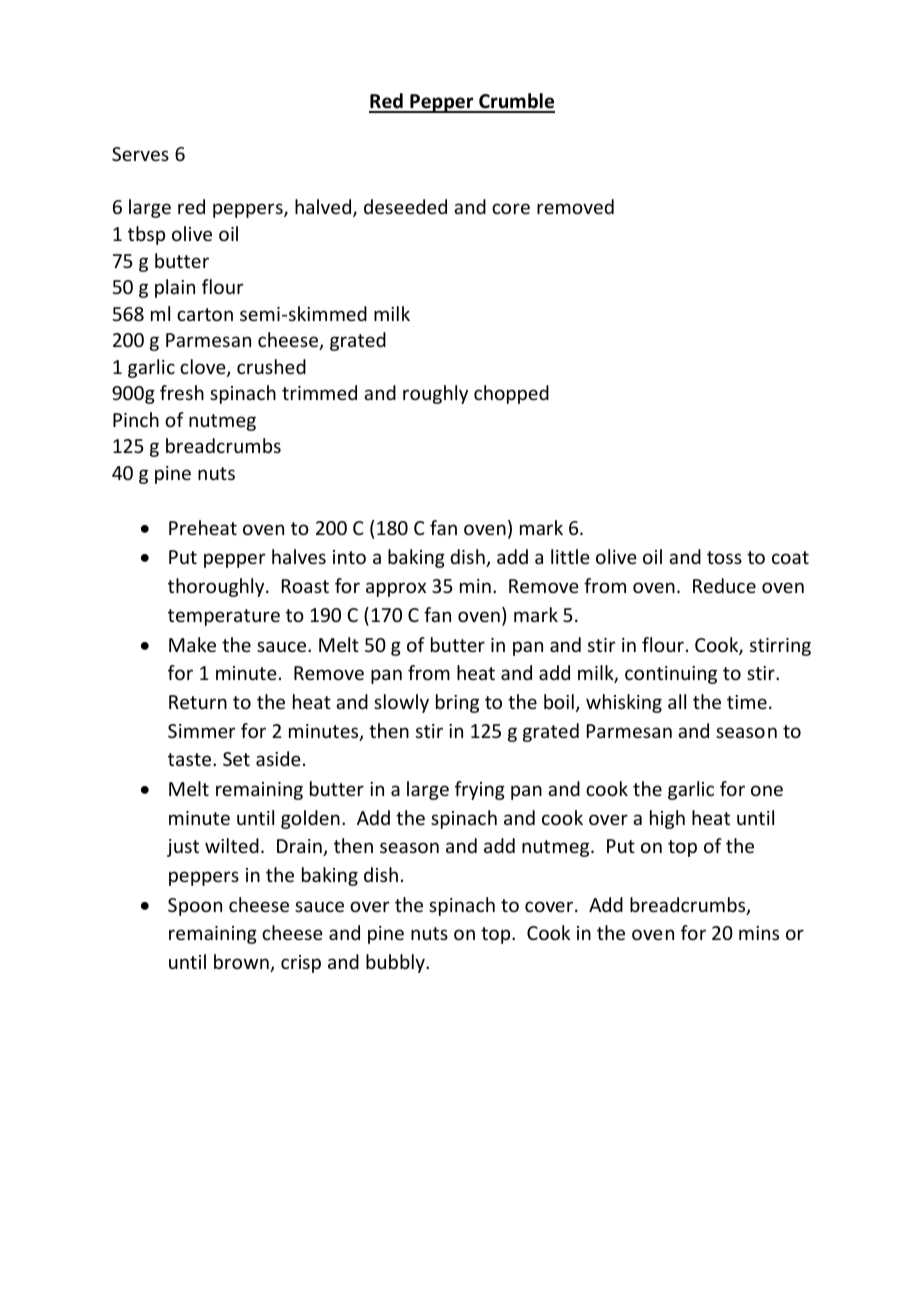 Image resolution: width=924 pixels, height=1308 pixels. I want to click on core, so click(511, 208).
